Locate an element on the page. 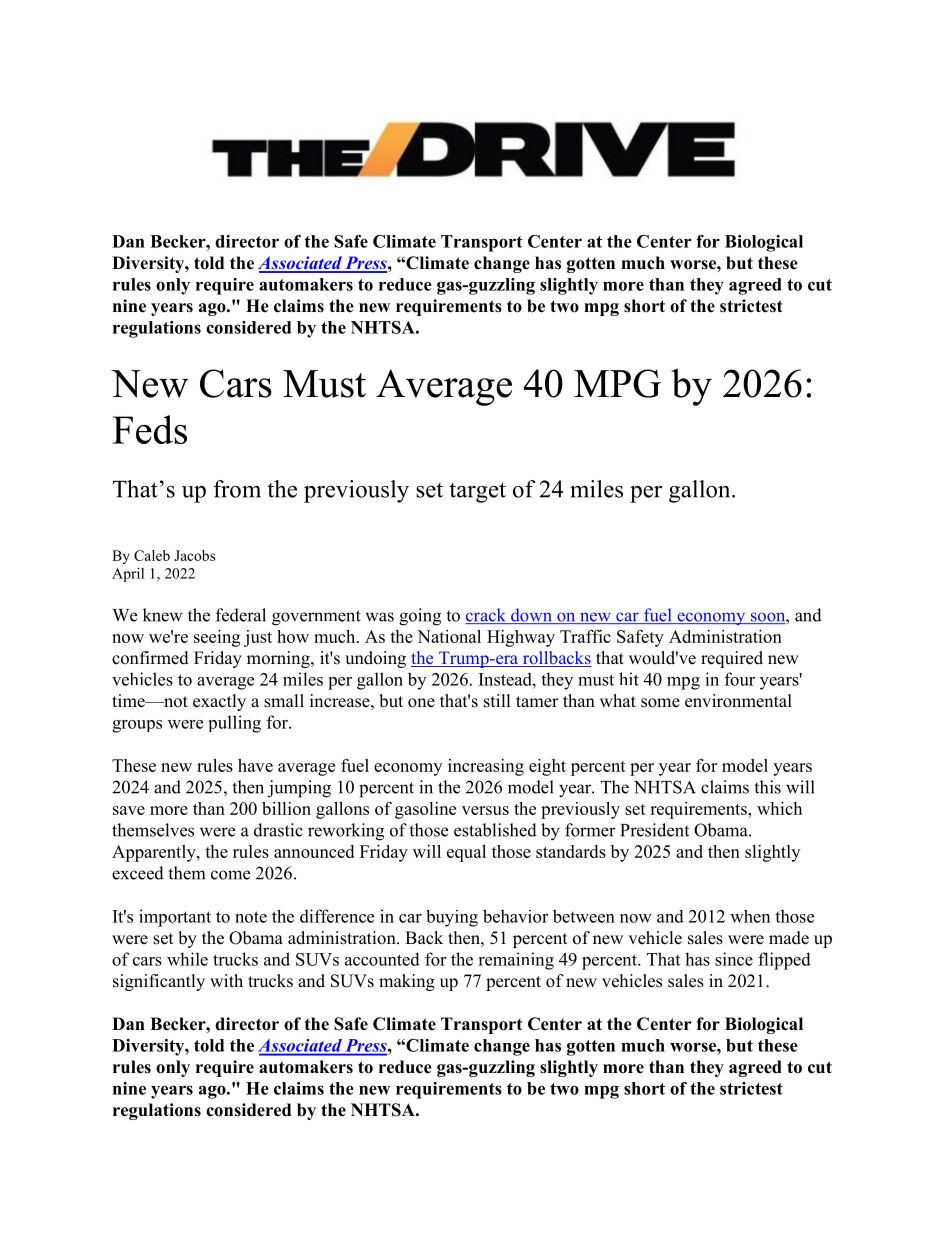  down is located at coordinates (531, 616).
